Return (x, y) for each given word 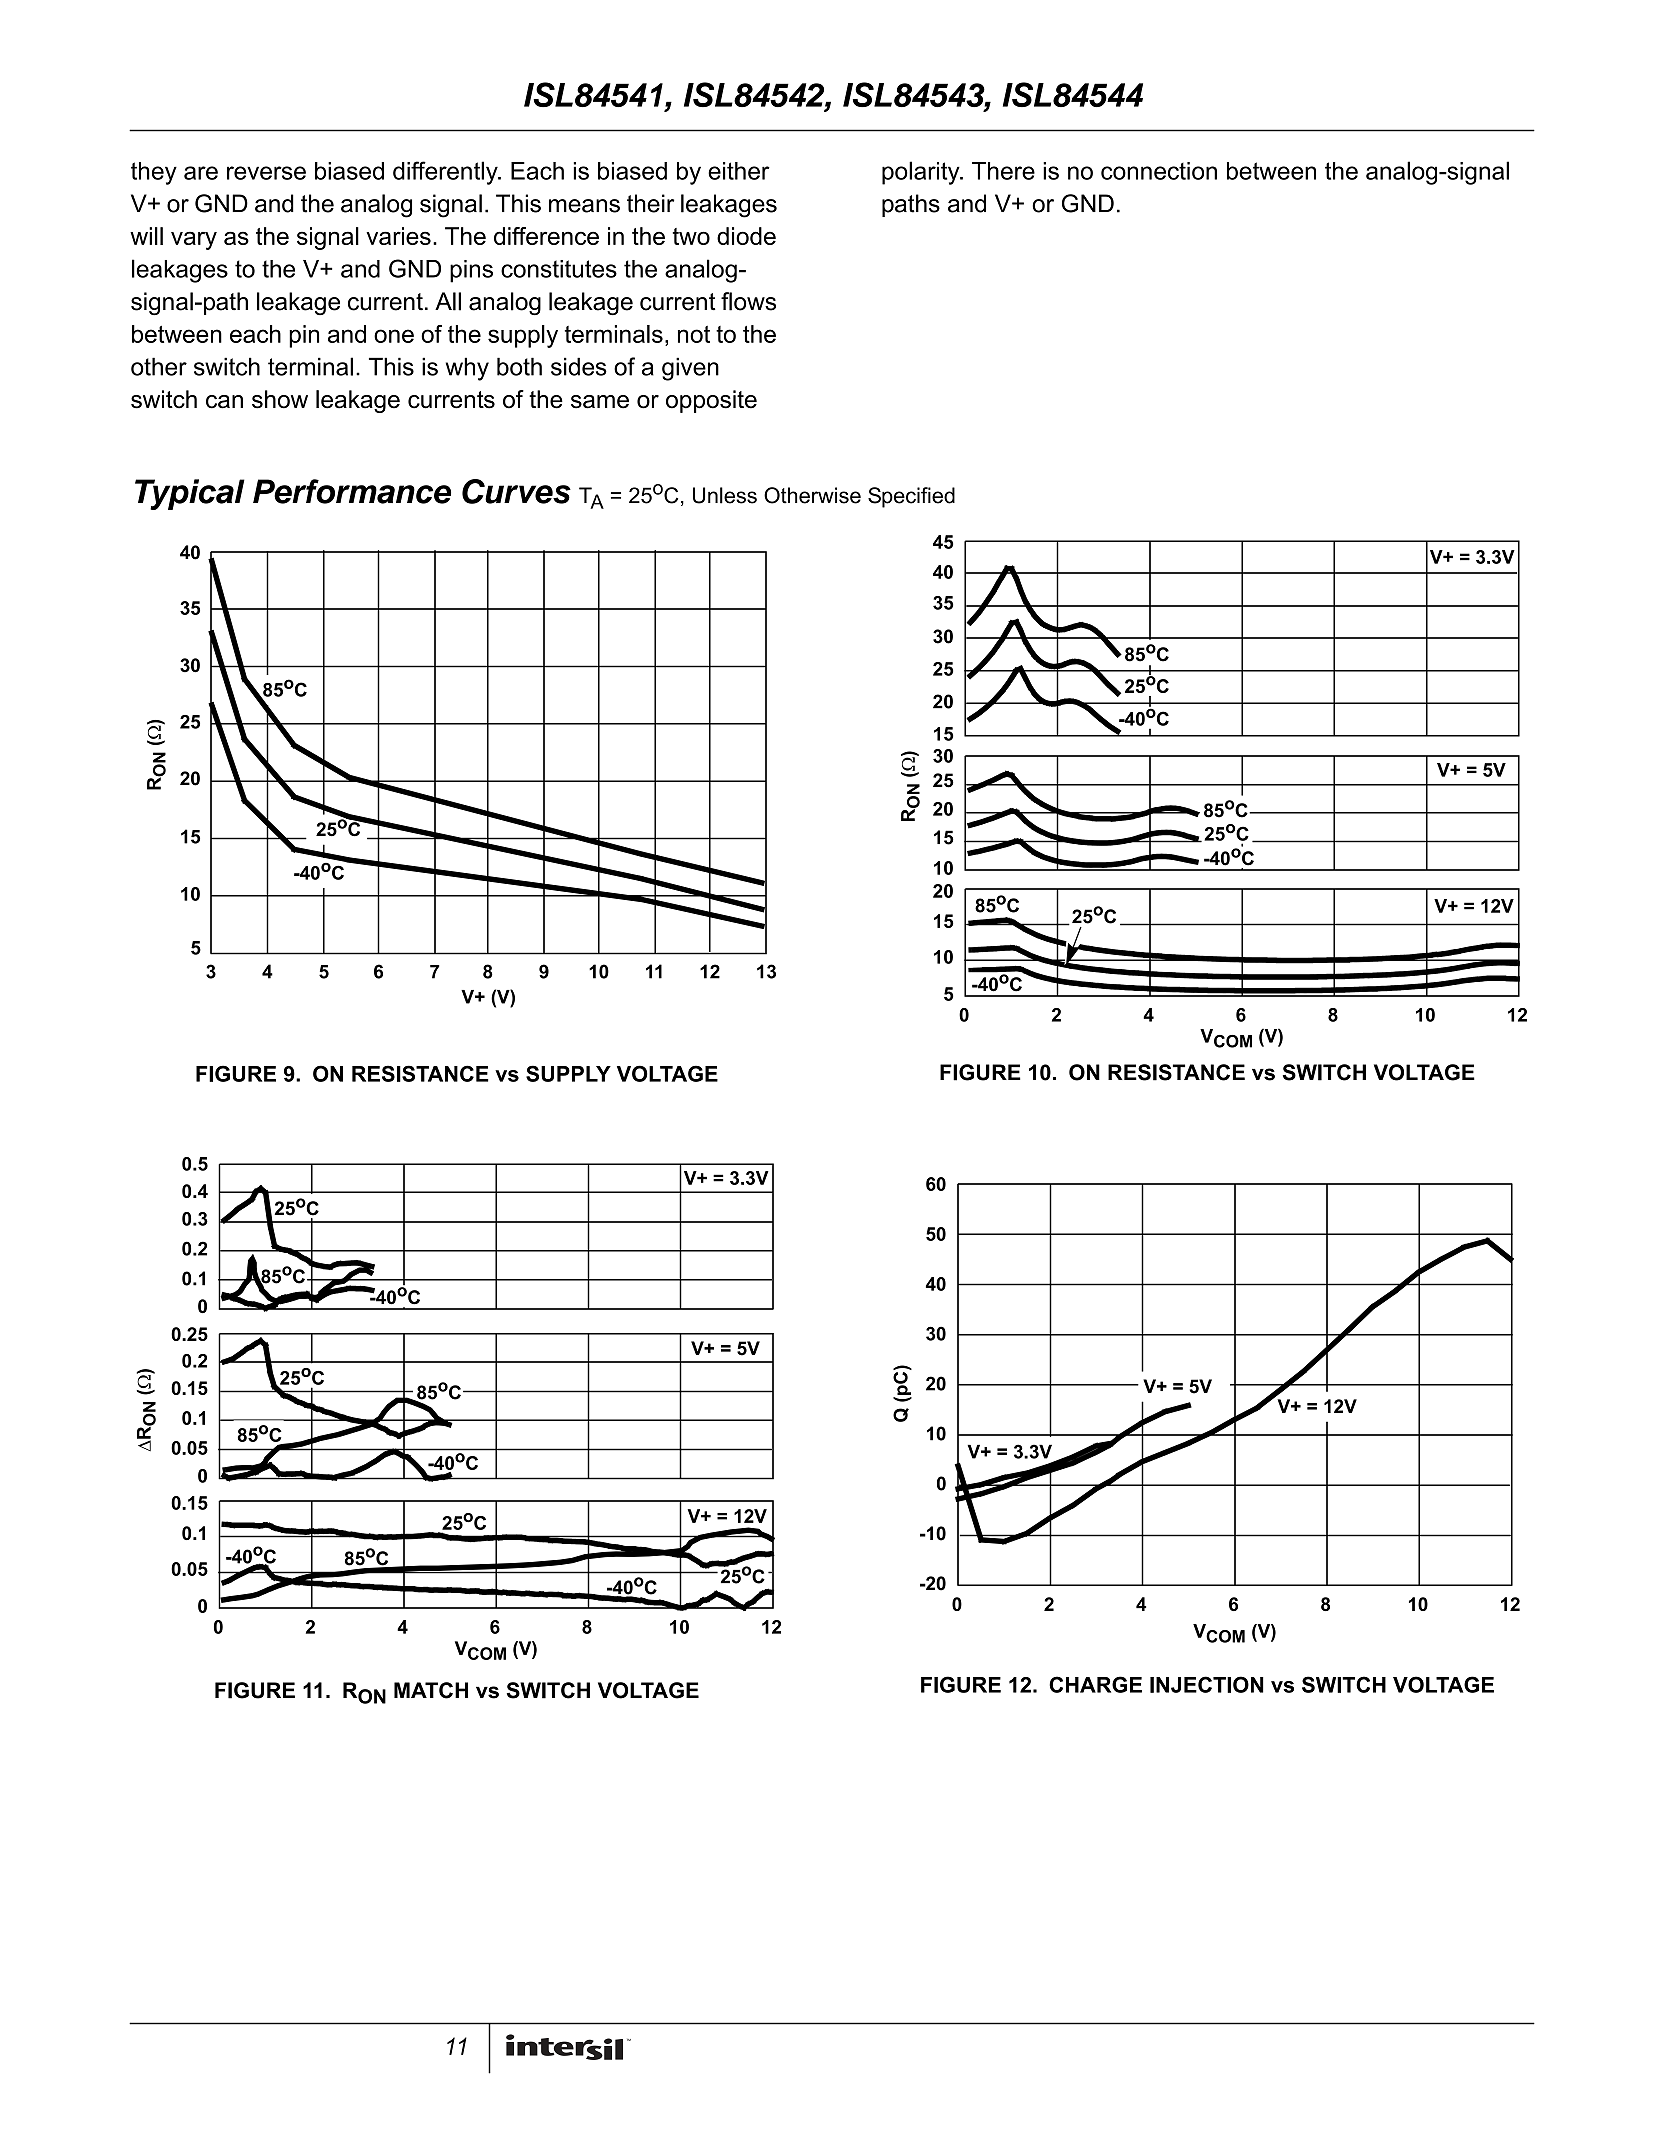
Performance (352, 491)
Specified (911, 497)
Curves (516, 491)
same (600, 402)
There (1003, 171)
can (224, 402)
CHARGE (1095, 1684)
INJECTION (1207, 1684)
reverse (266, 173)
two (691, 236)
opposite (711, 401)
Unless (725, 495)
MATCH (431, 1690)
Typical (190, 494)
